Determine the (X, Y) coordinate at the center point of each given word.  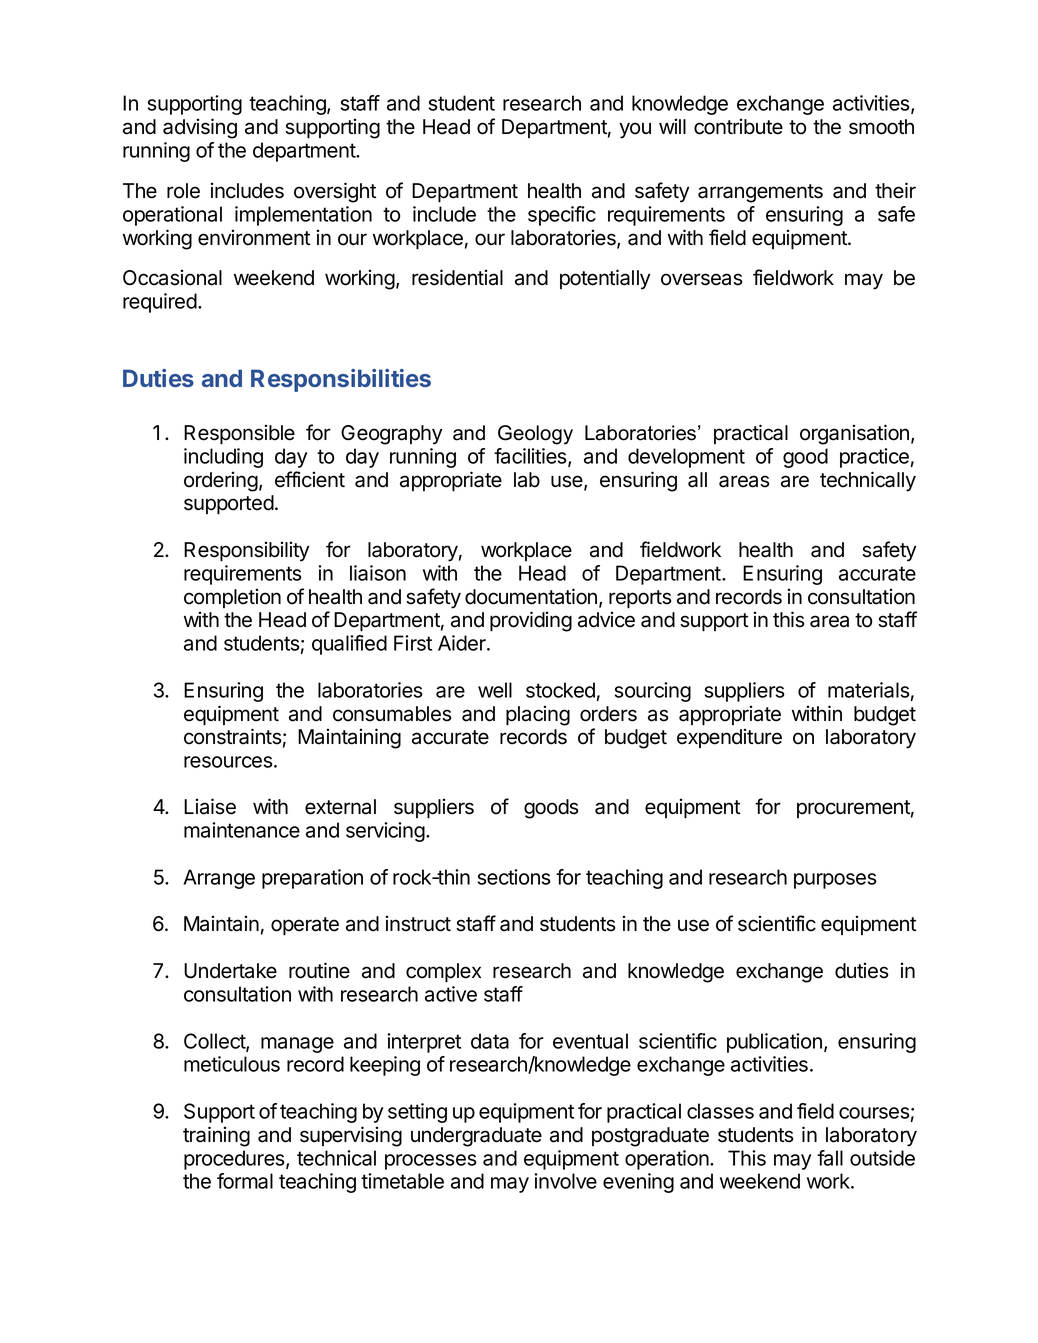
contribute (738, 126)
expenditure (729, 738)
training (216, 1136)
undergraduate (476, 1137)
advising (200, 128)
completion (232, 598)
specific (562, 216)
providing (531, 621)
